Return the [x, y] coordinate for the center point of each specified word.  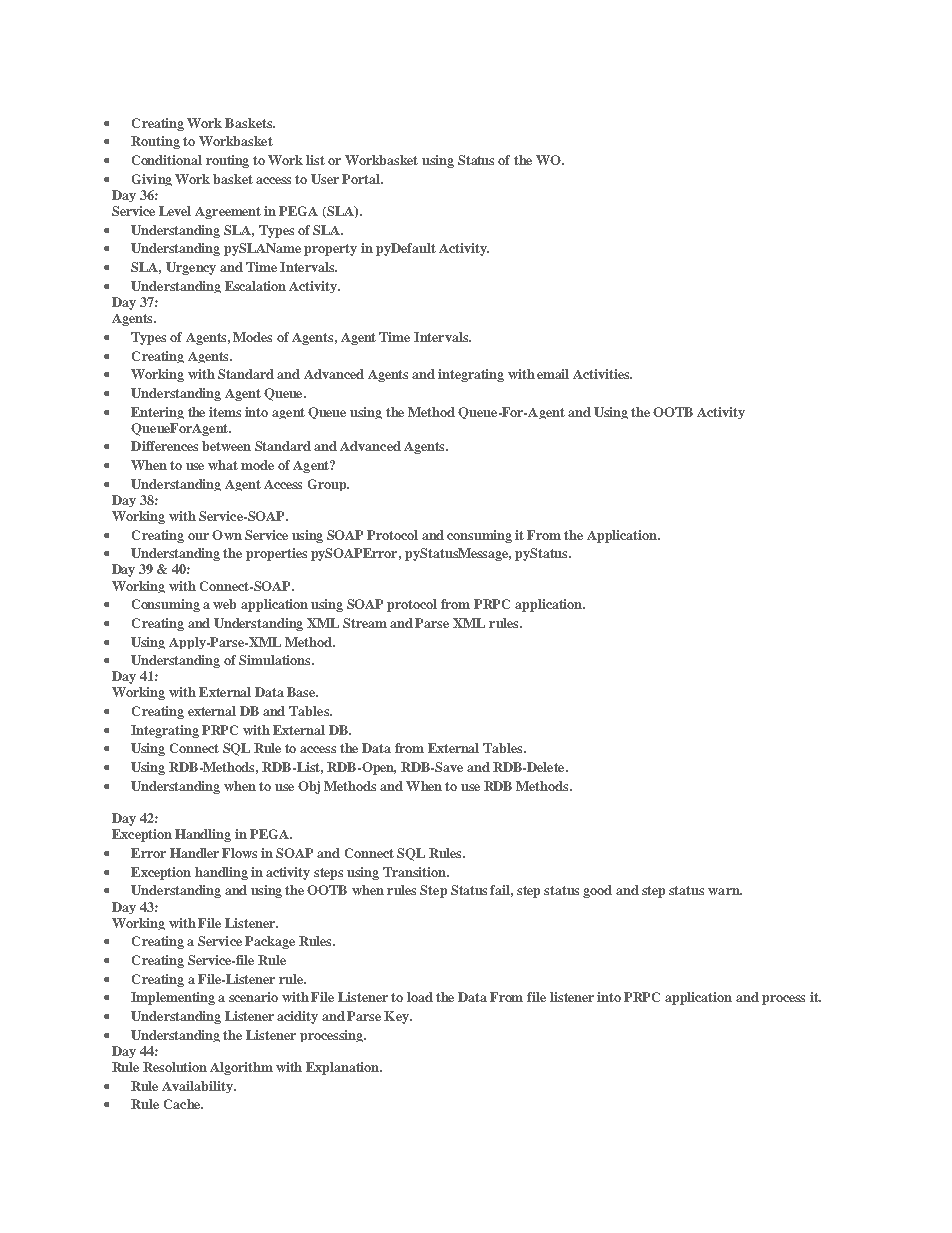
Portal [362, 179]
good [597, 891]
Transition [415, 872]
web [224, 604]
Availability [198, 1087]
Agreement [228, 213]
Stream [365, 623]
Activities [602, 374]
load [420, 997]
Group [328, 485]
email [553, 374]
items [225, 412]
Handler [194, 853]
